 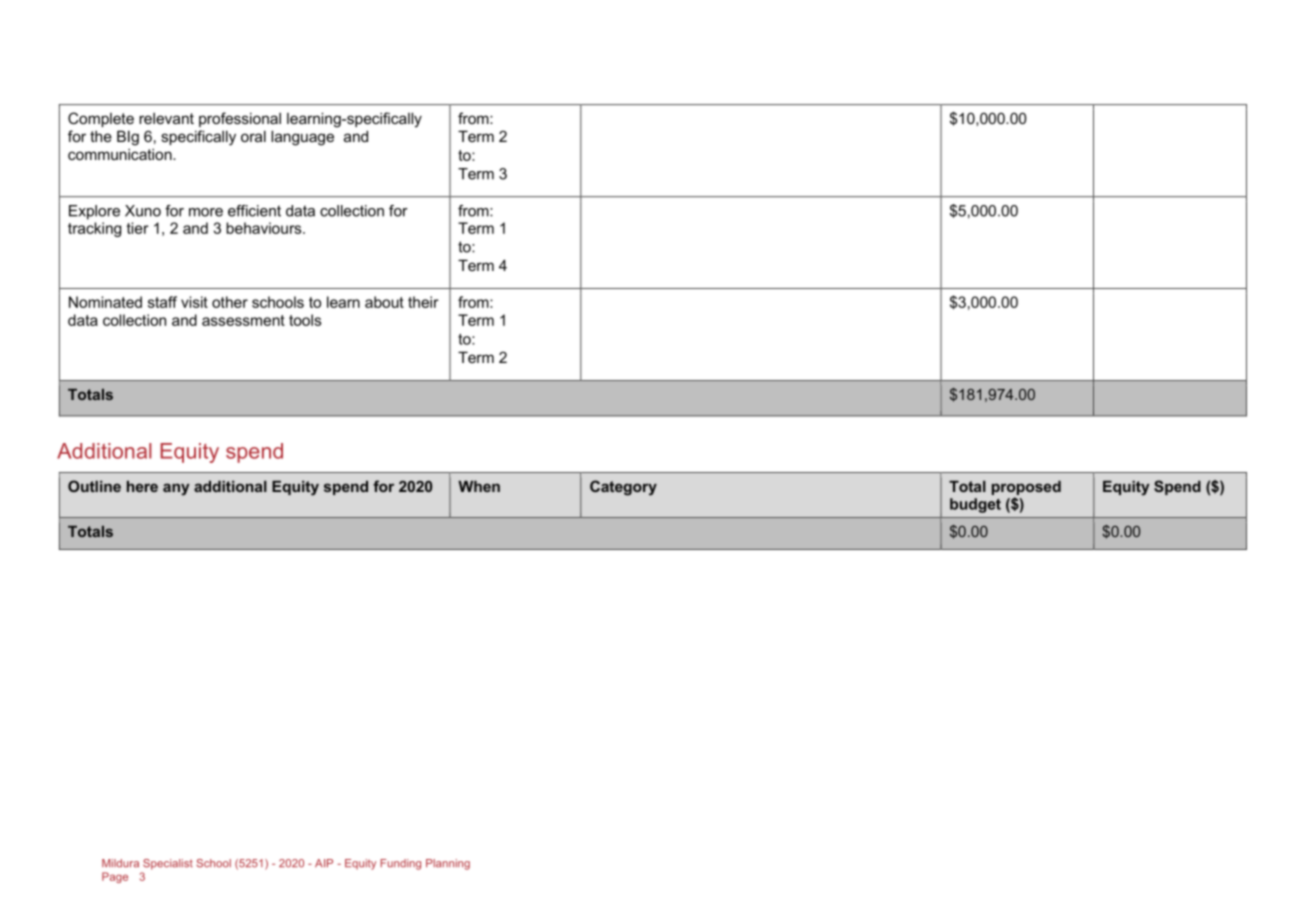 What do you see at coordinates (94, 486) in the page?
I see `Outline` at bounding box center [94, 486].
